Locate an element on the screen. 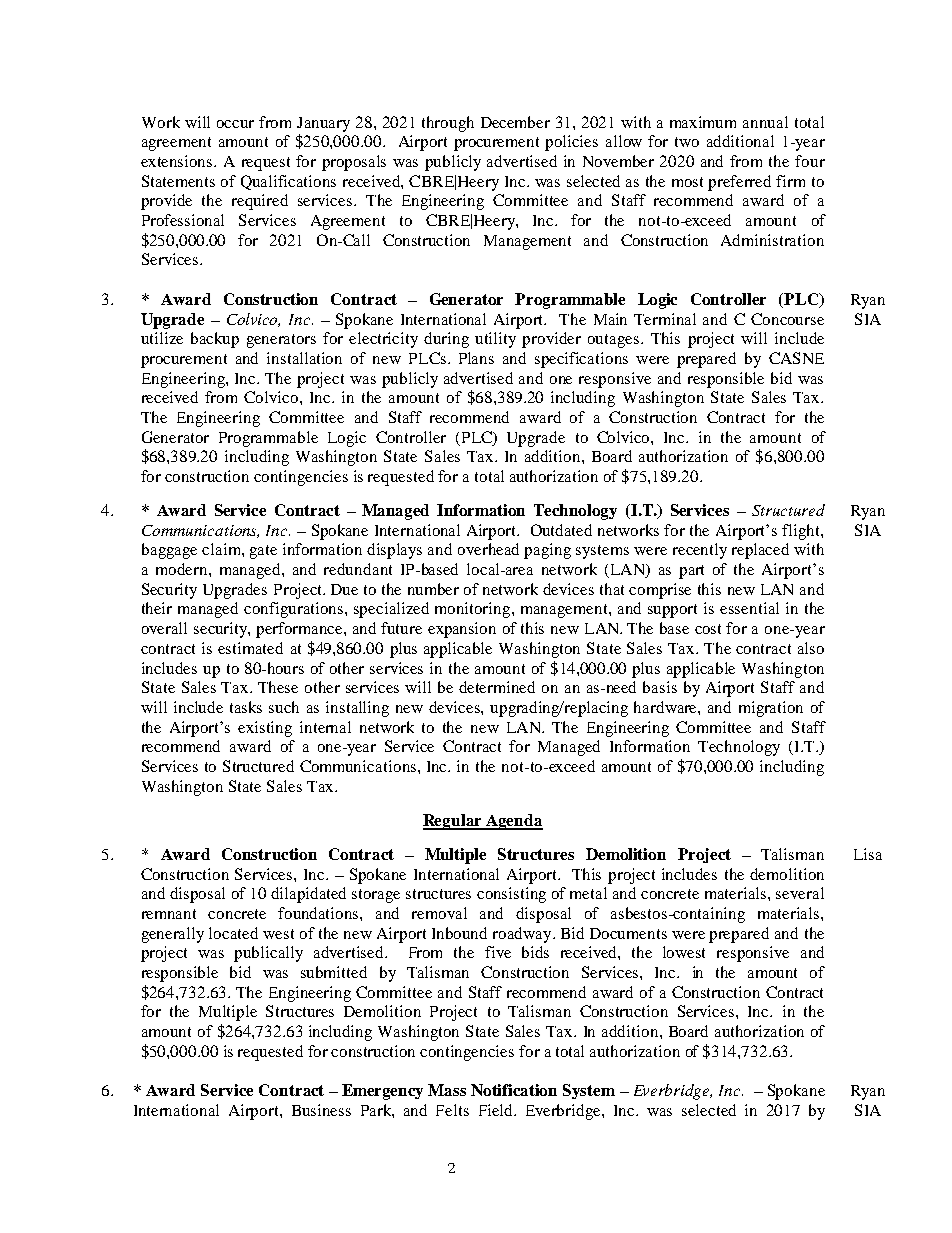 The width and height of the screenshot is (952, 1233). Notification is located at coordinates (514, 1090).
